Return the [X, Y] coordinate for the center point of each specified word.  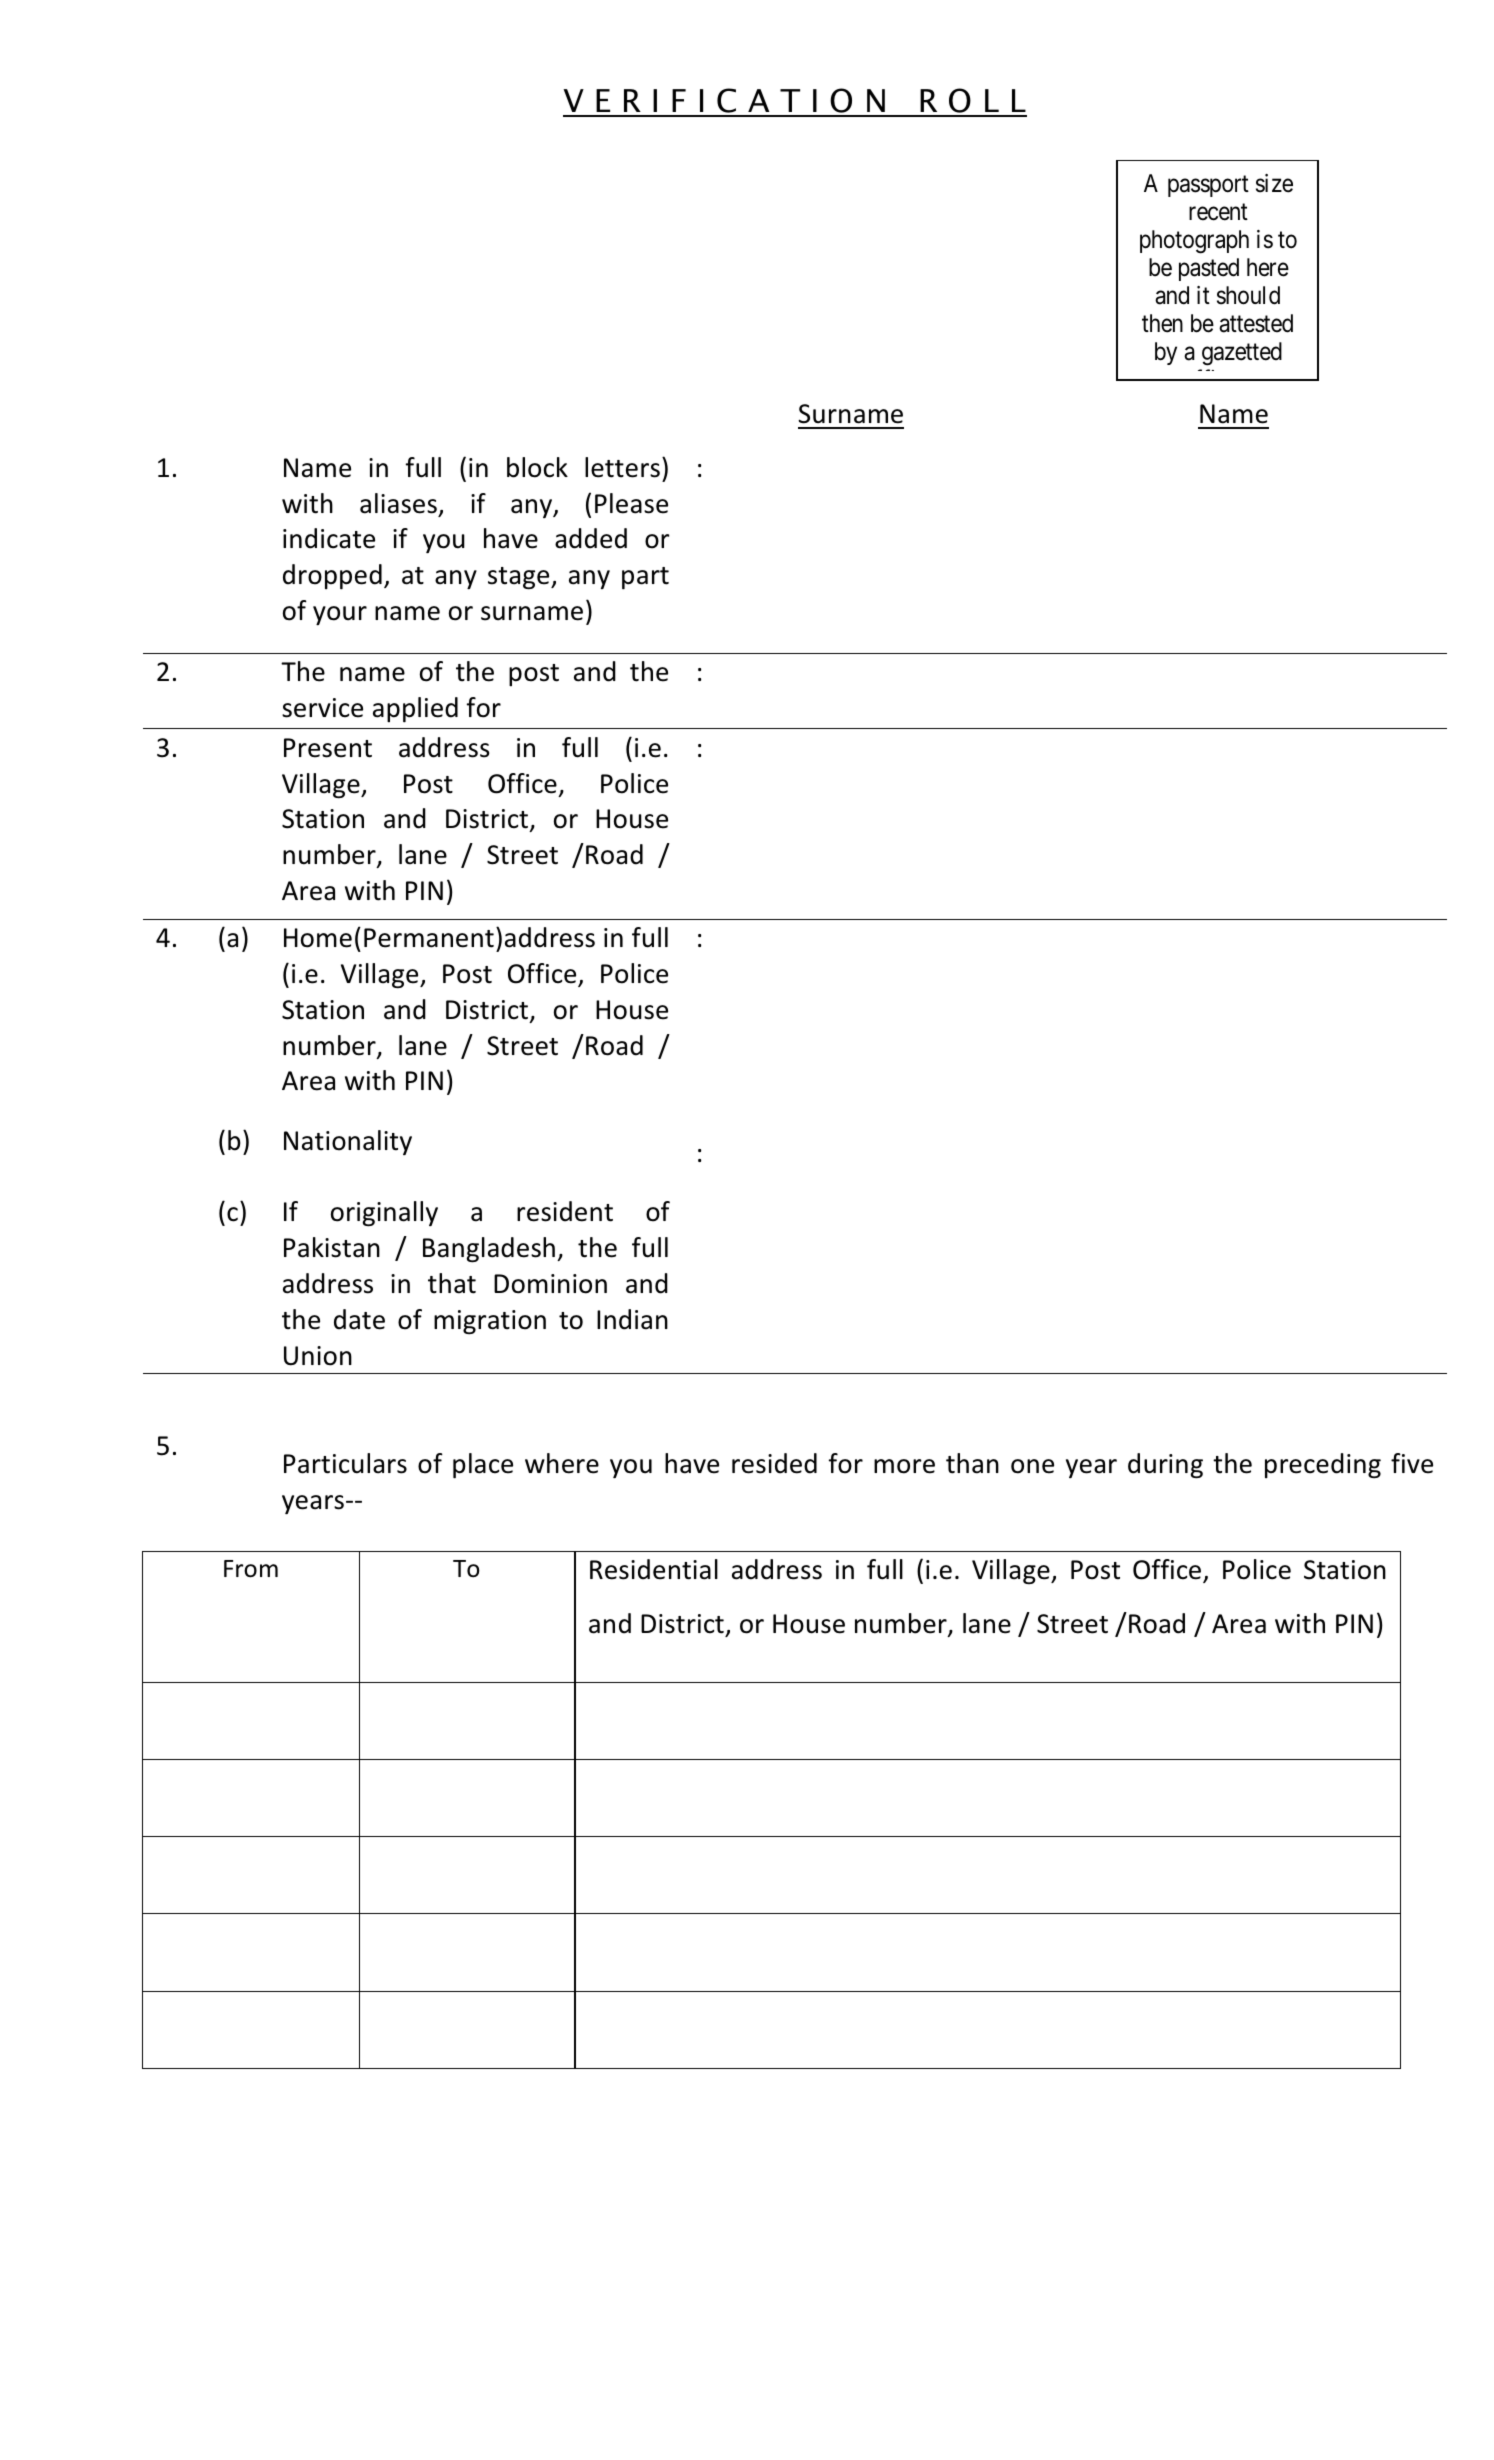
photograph [1194, 242]
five [1412, 1463]
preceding [1323, 1466]
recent [1218, 212]
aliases [398, 503]
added [591, 538]
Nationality [348, 1142]
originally [384, 1214]
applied [415, 710]
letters [622, 467]
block [537, 467]
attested [1256, 323]
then [1162, 323]
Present [328, 748]
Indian [632, 1319]
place [483, 1466]
